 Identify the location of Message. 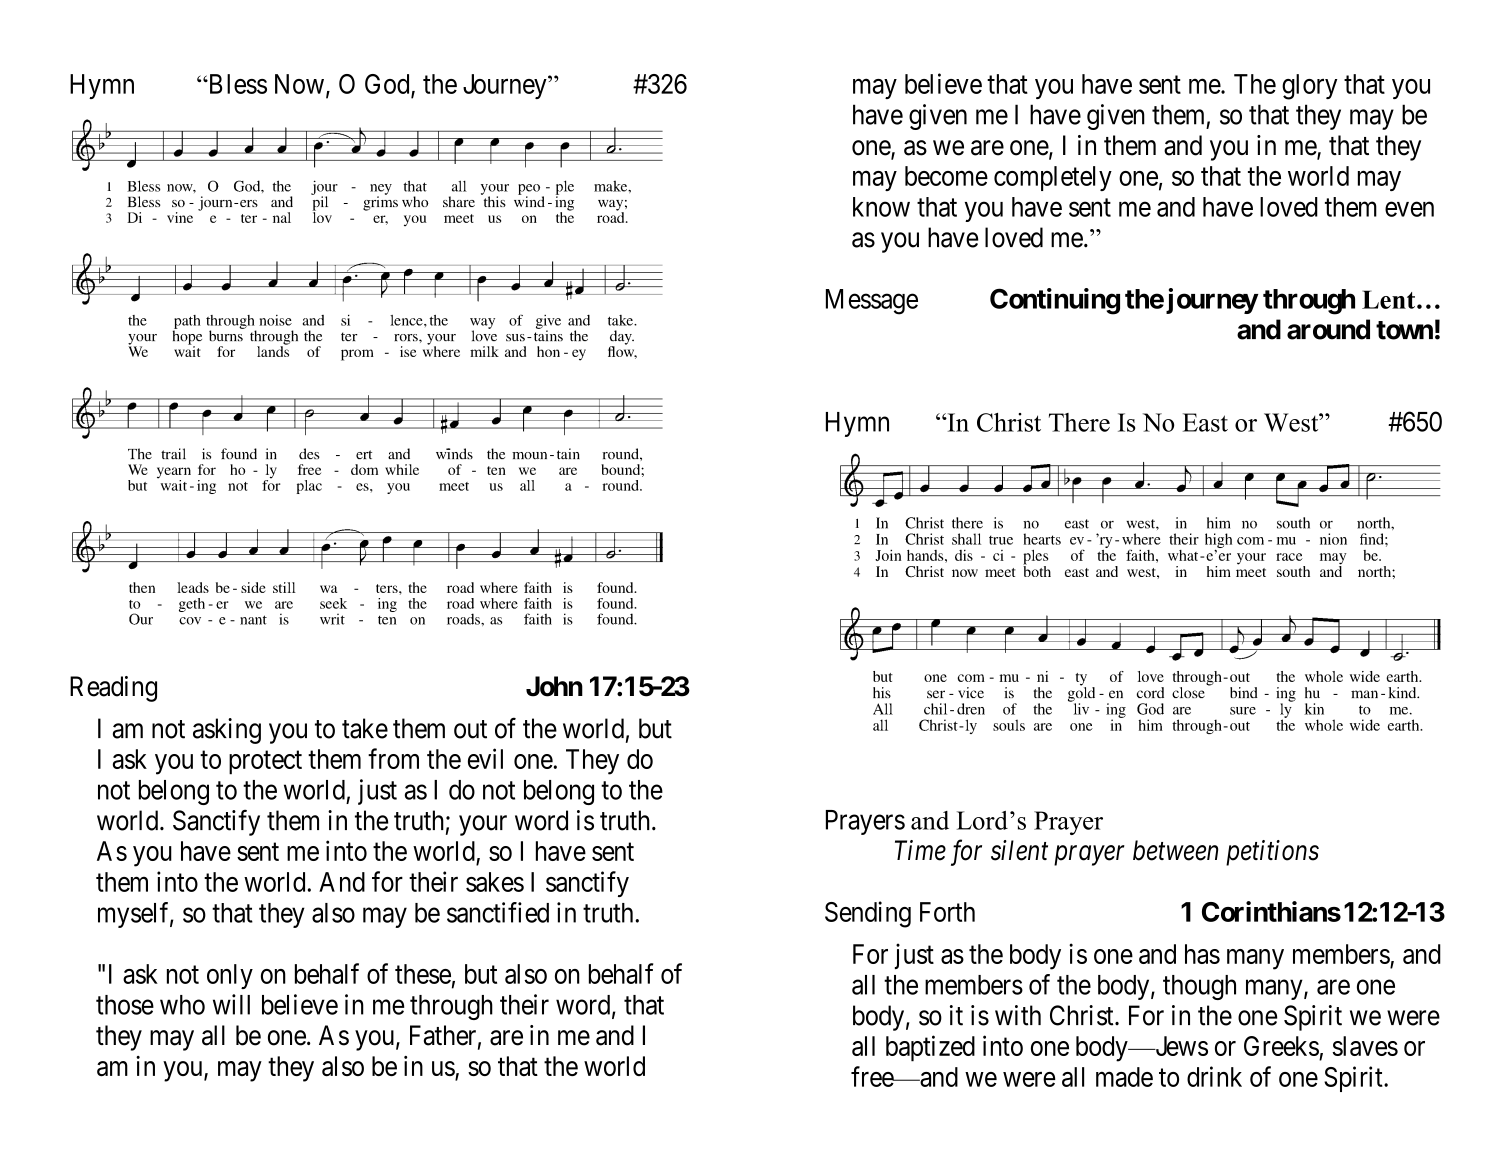
(872, 302).
